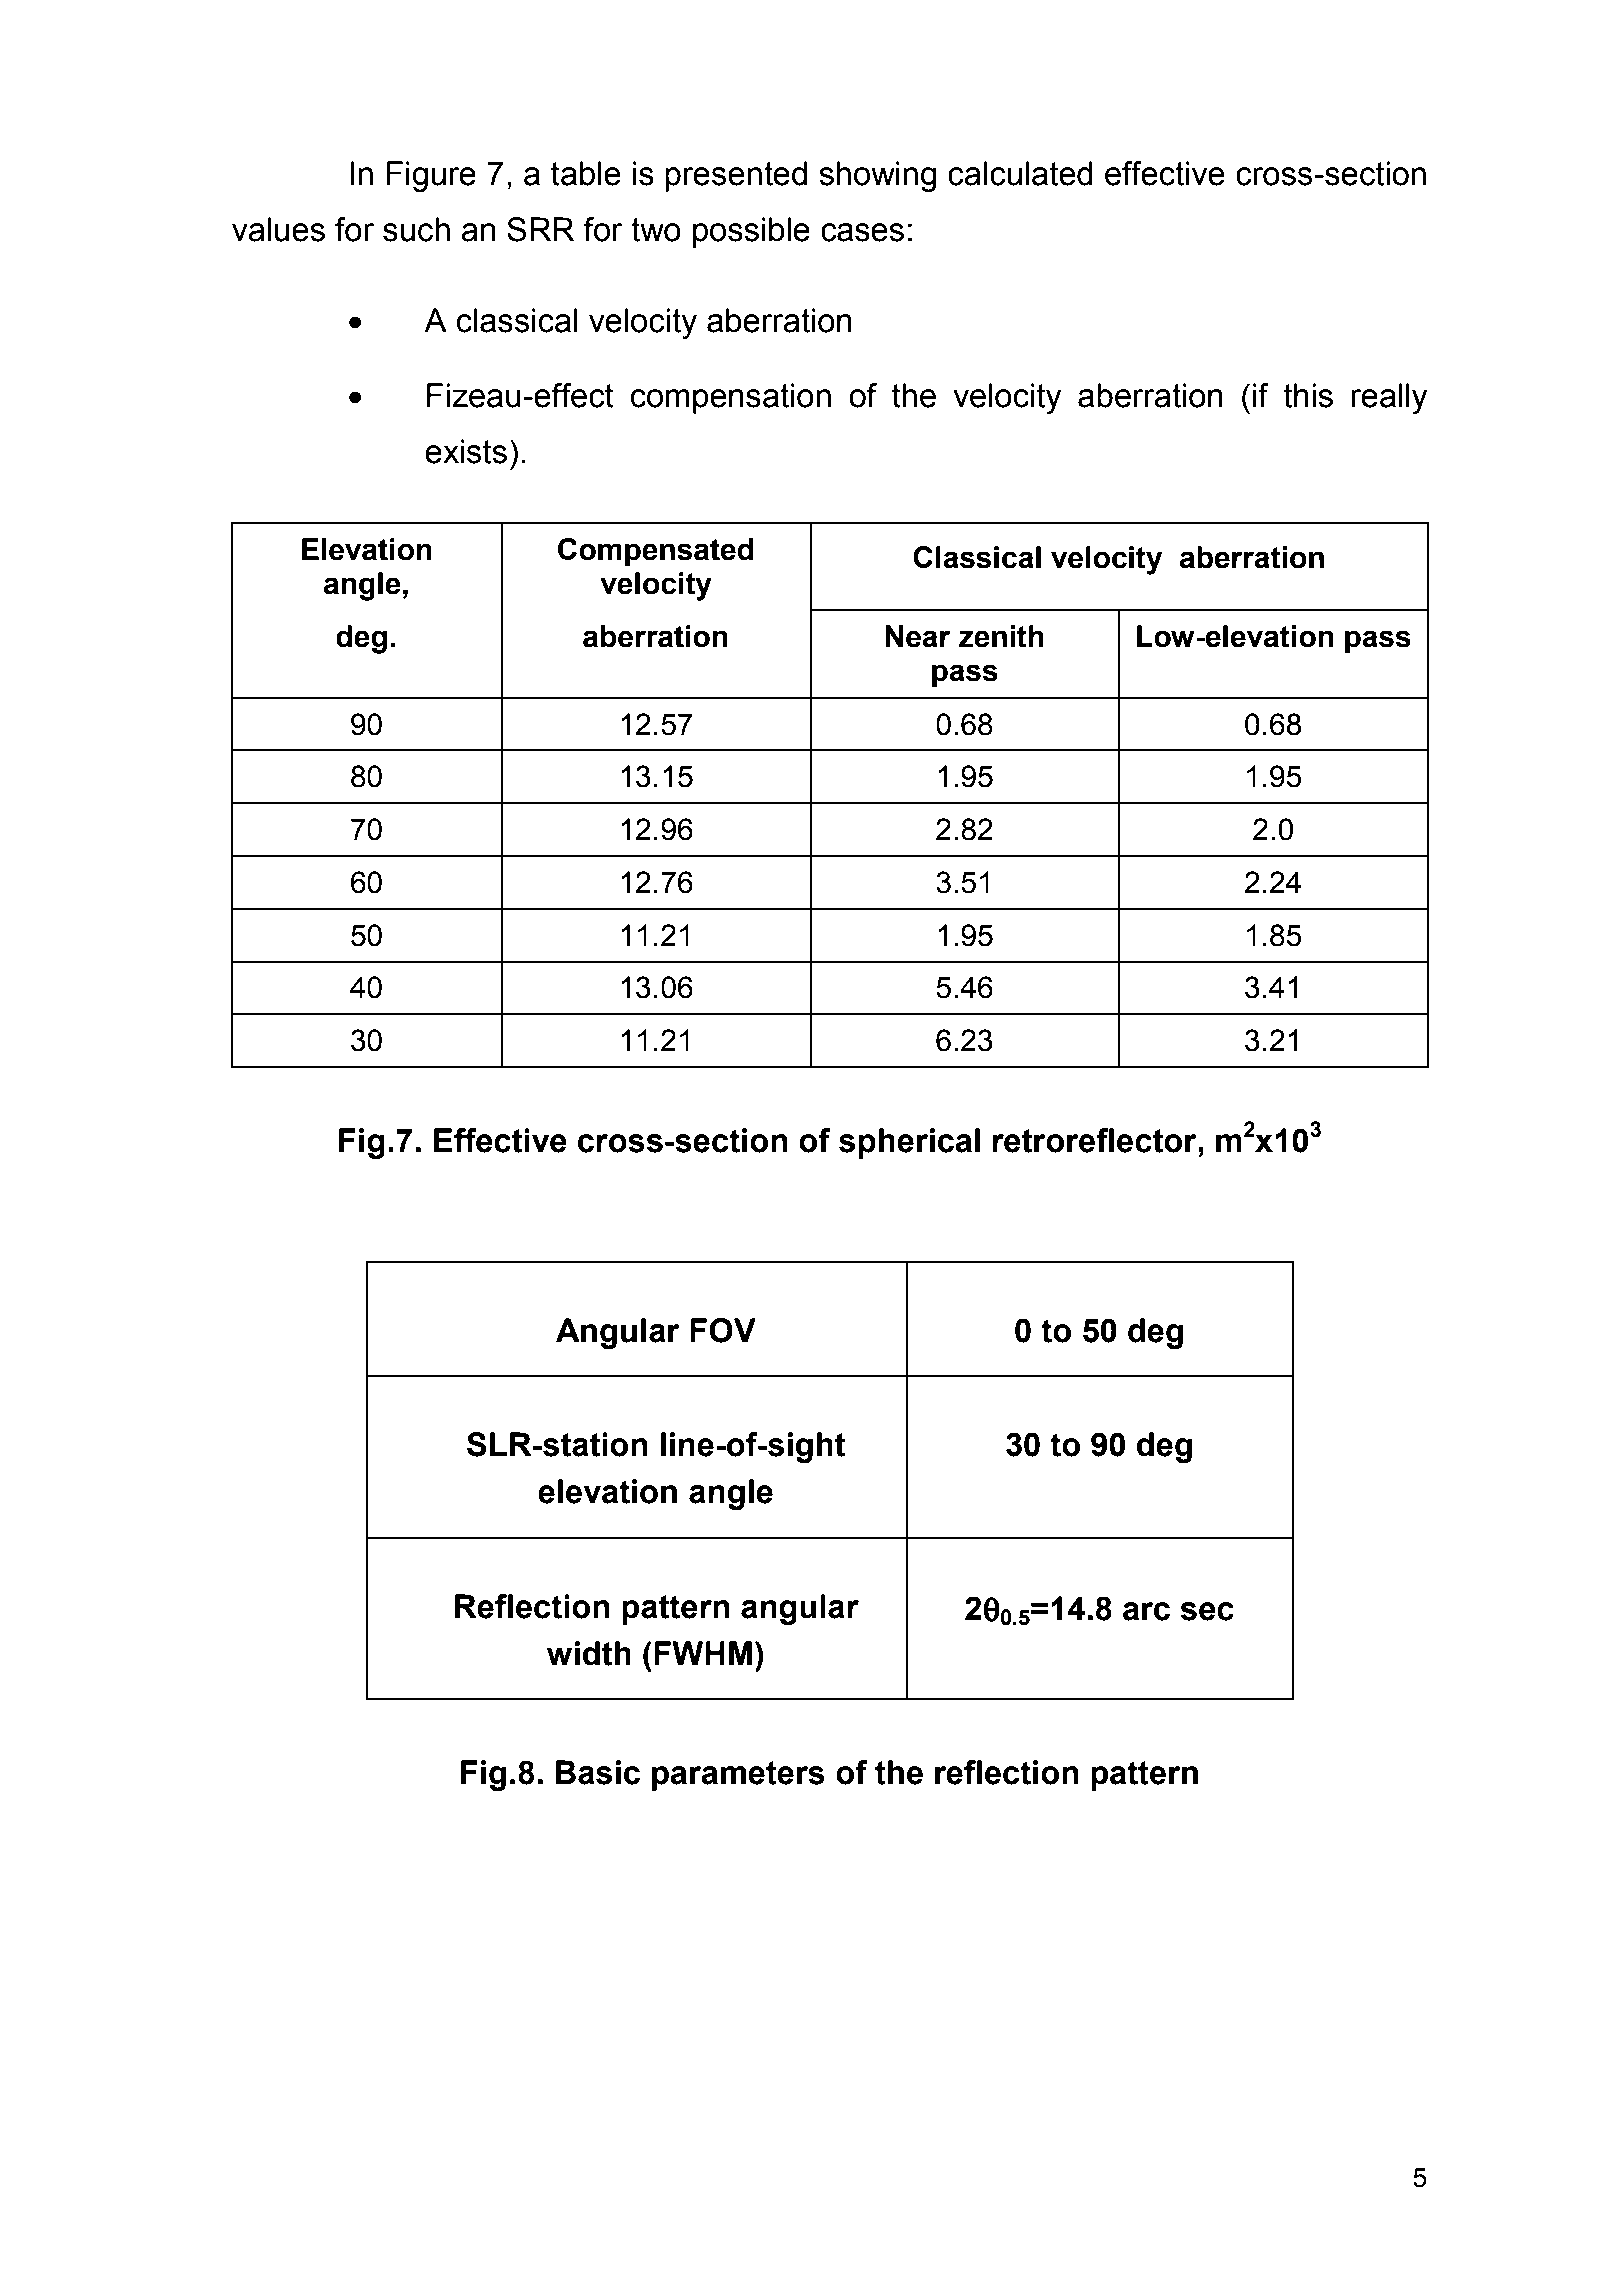  Describe the element at coordinates (909, 1143) in the screenshot. I see `spherical` at that location.
